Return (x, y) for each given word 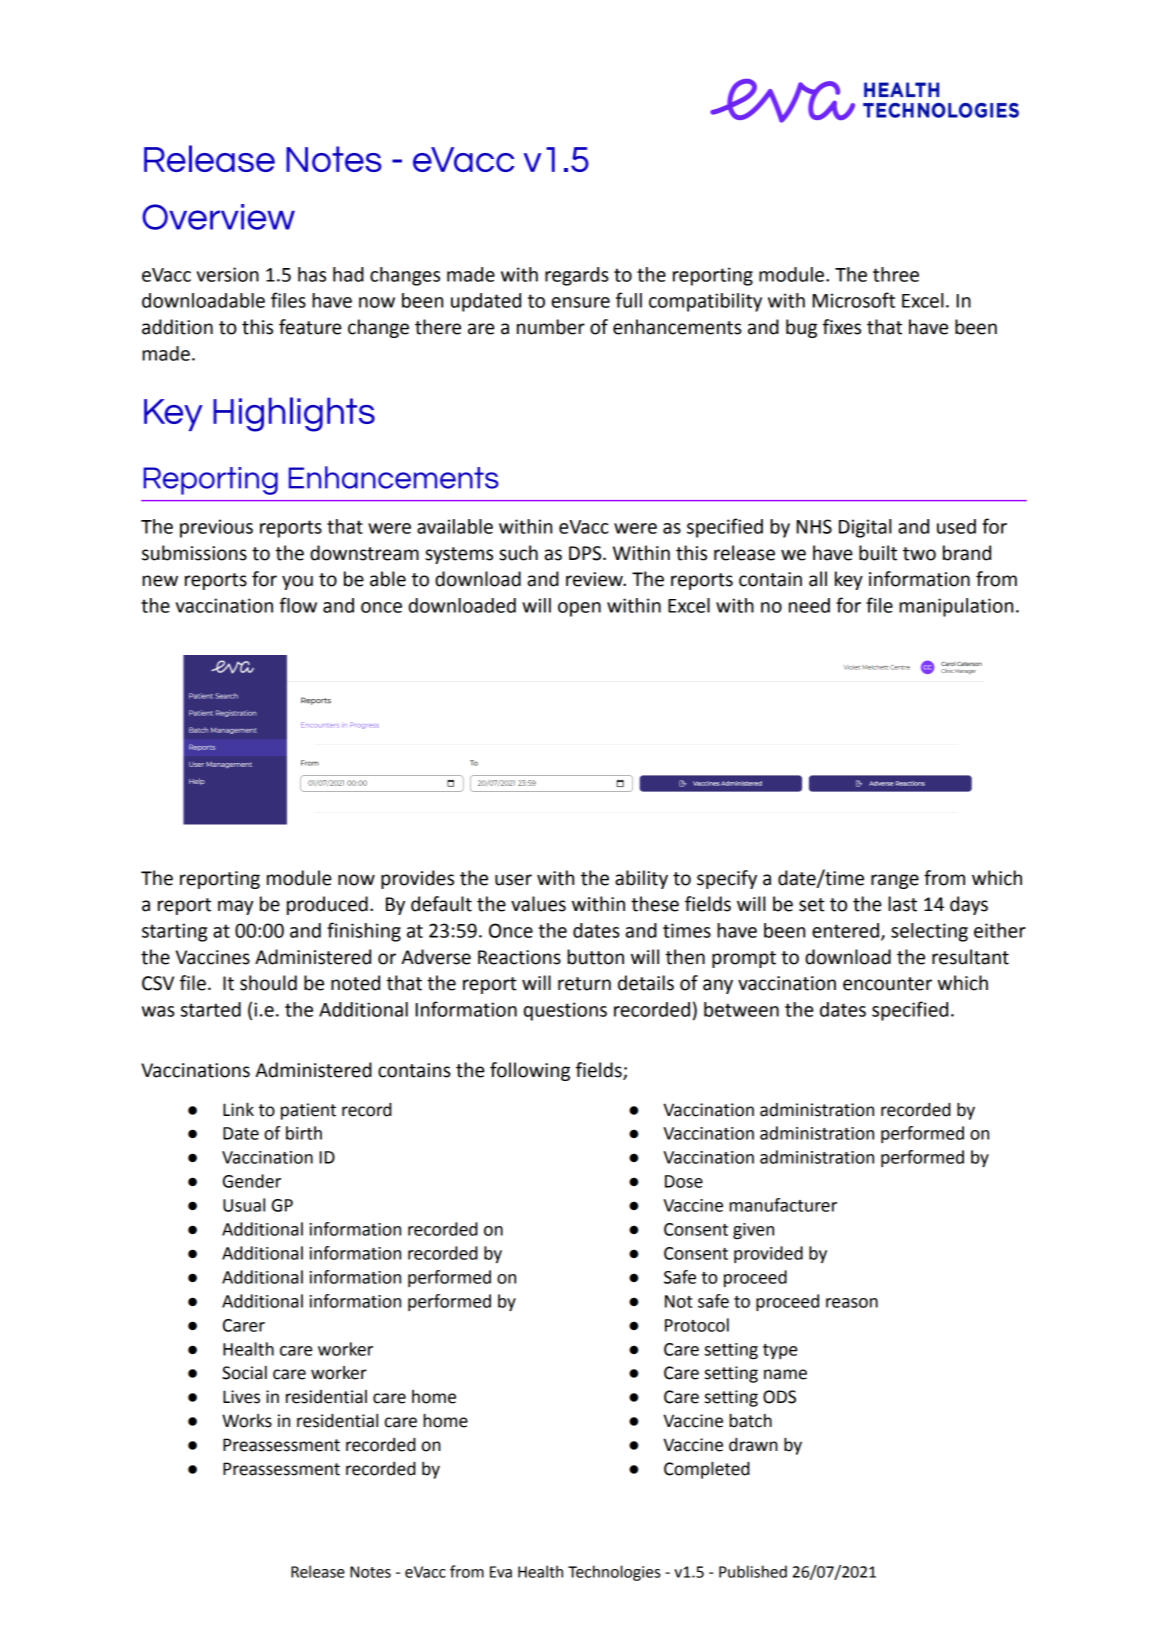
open (579, 609)
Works (247, 1421)
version (228, 274)
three (896, 274)
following (530, 1071)
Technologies (614, 1573)
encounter (887, 984)
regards (577, 276)
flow (298, 605)
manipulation (956, 607)
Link (238, 1109)
